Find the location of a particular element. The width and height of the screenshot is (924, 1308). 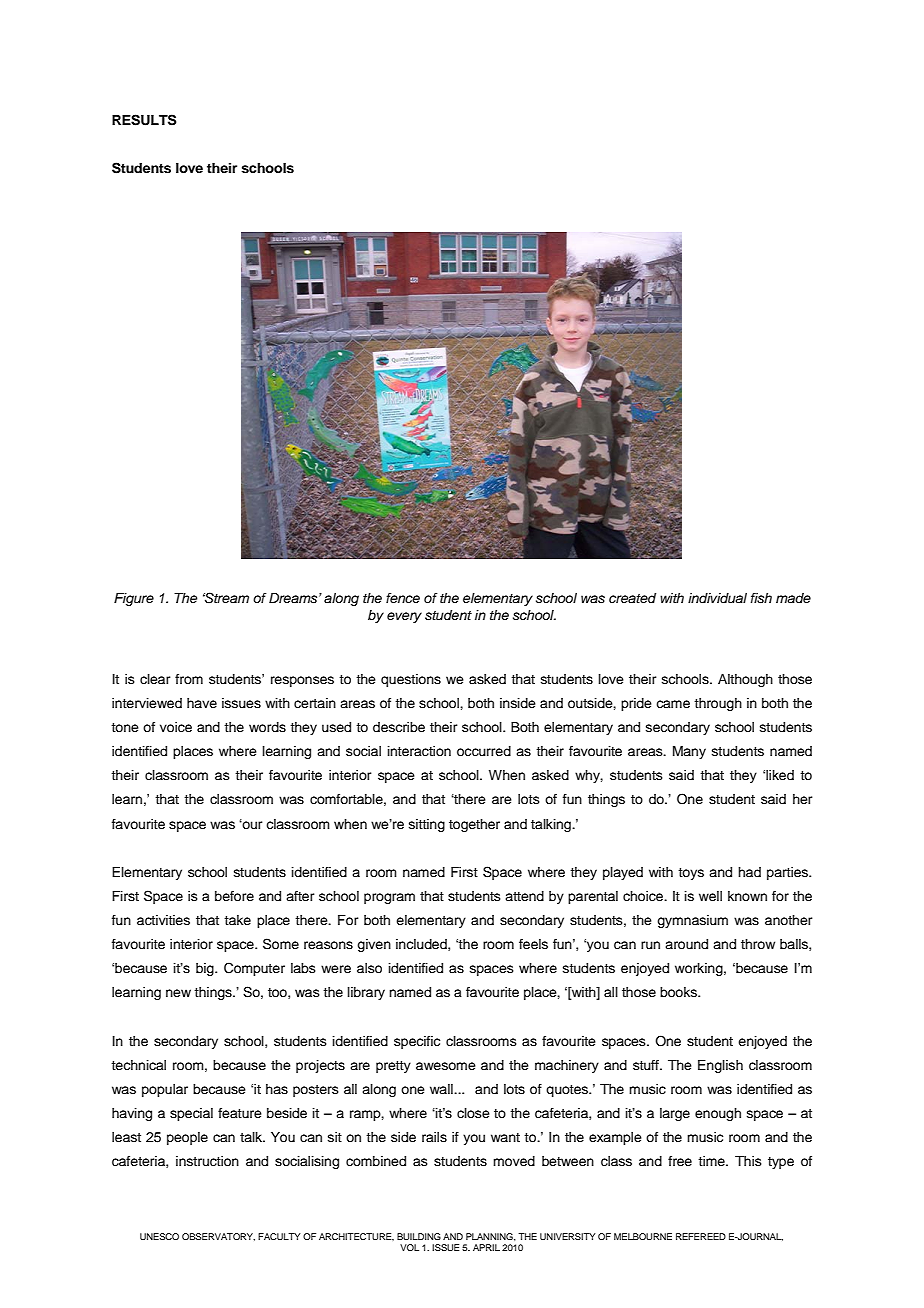

RESULTS is located at coordinates (144, 120).
